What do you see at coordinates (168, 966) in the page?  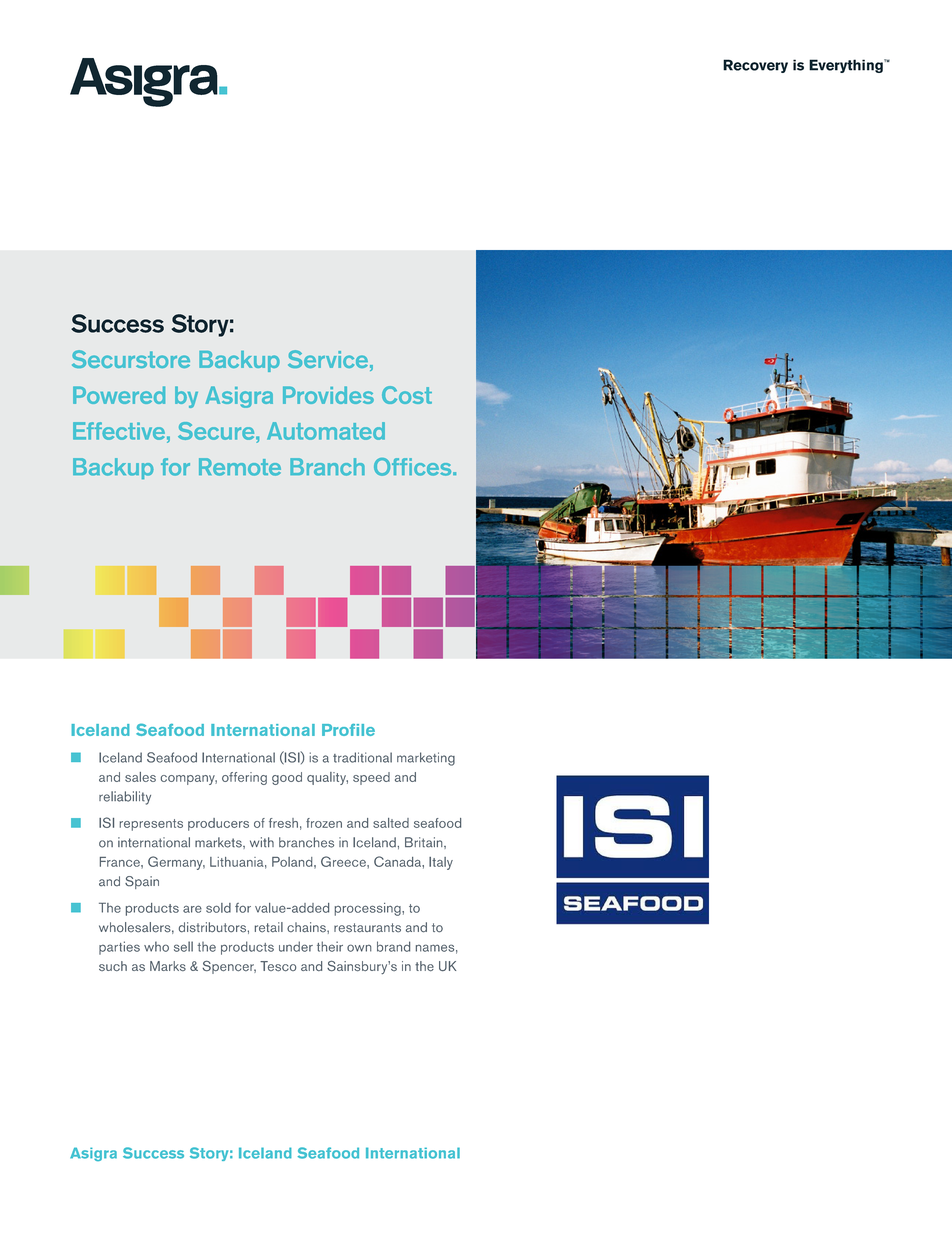 I see `Marks` at bounding box center [168, 966].
